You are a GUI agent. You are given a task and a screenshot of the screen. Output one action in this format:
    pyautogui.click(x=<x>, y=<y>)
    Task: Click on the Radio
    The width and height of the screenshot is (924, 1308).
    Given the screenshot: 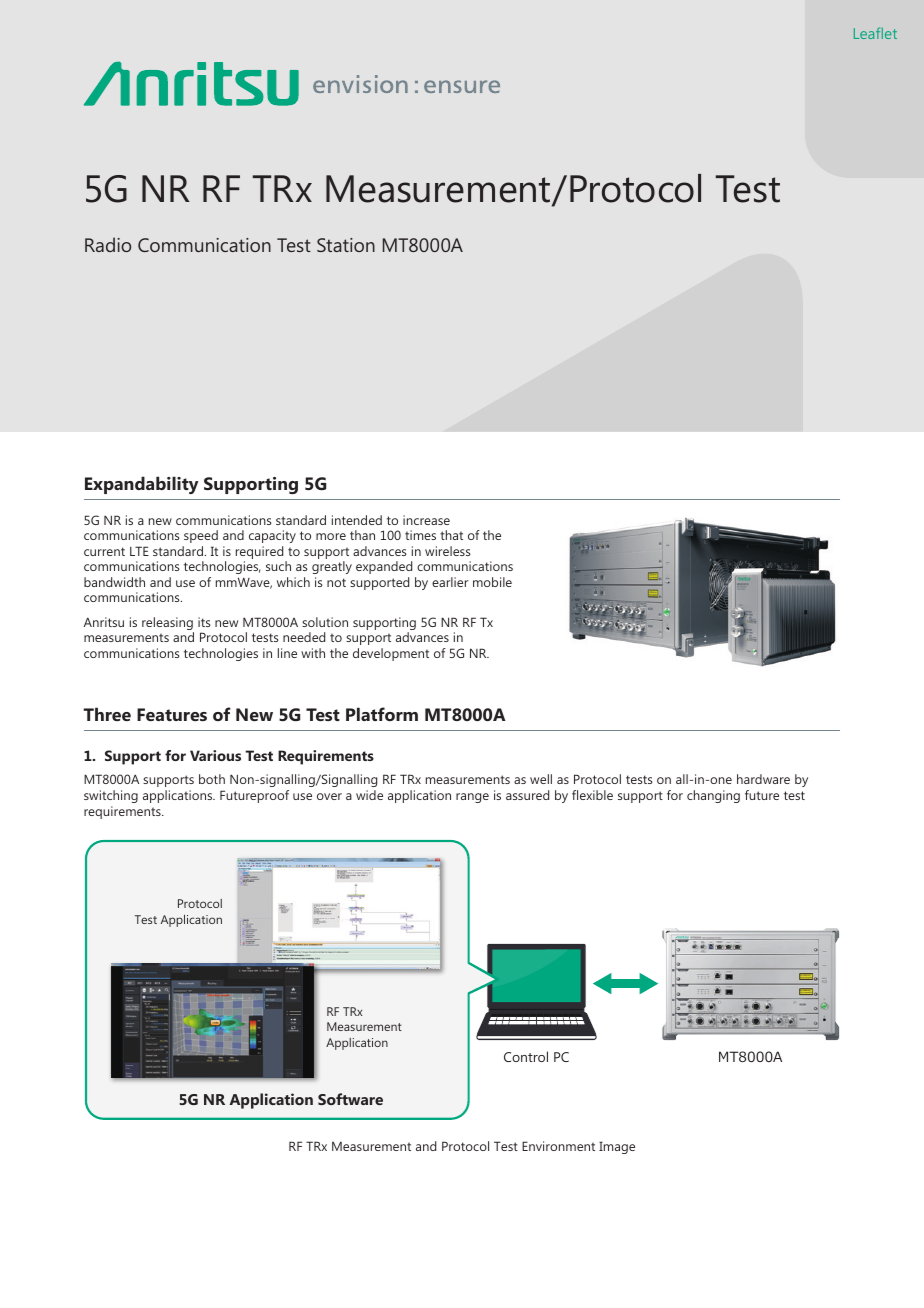 What is the action you would take?
    pyautogui.click(x=108, y=244)
